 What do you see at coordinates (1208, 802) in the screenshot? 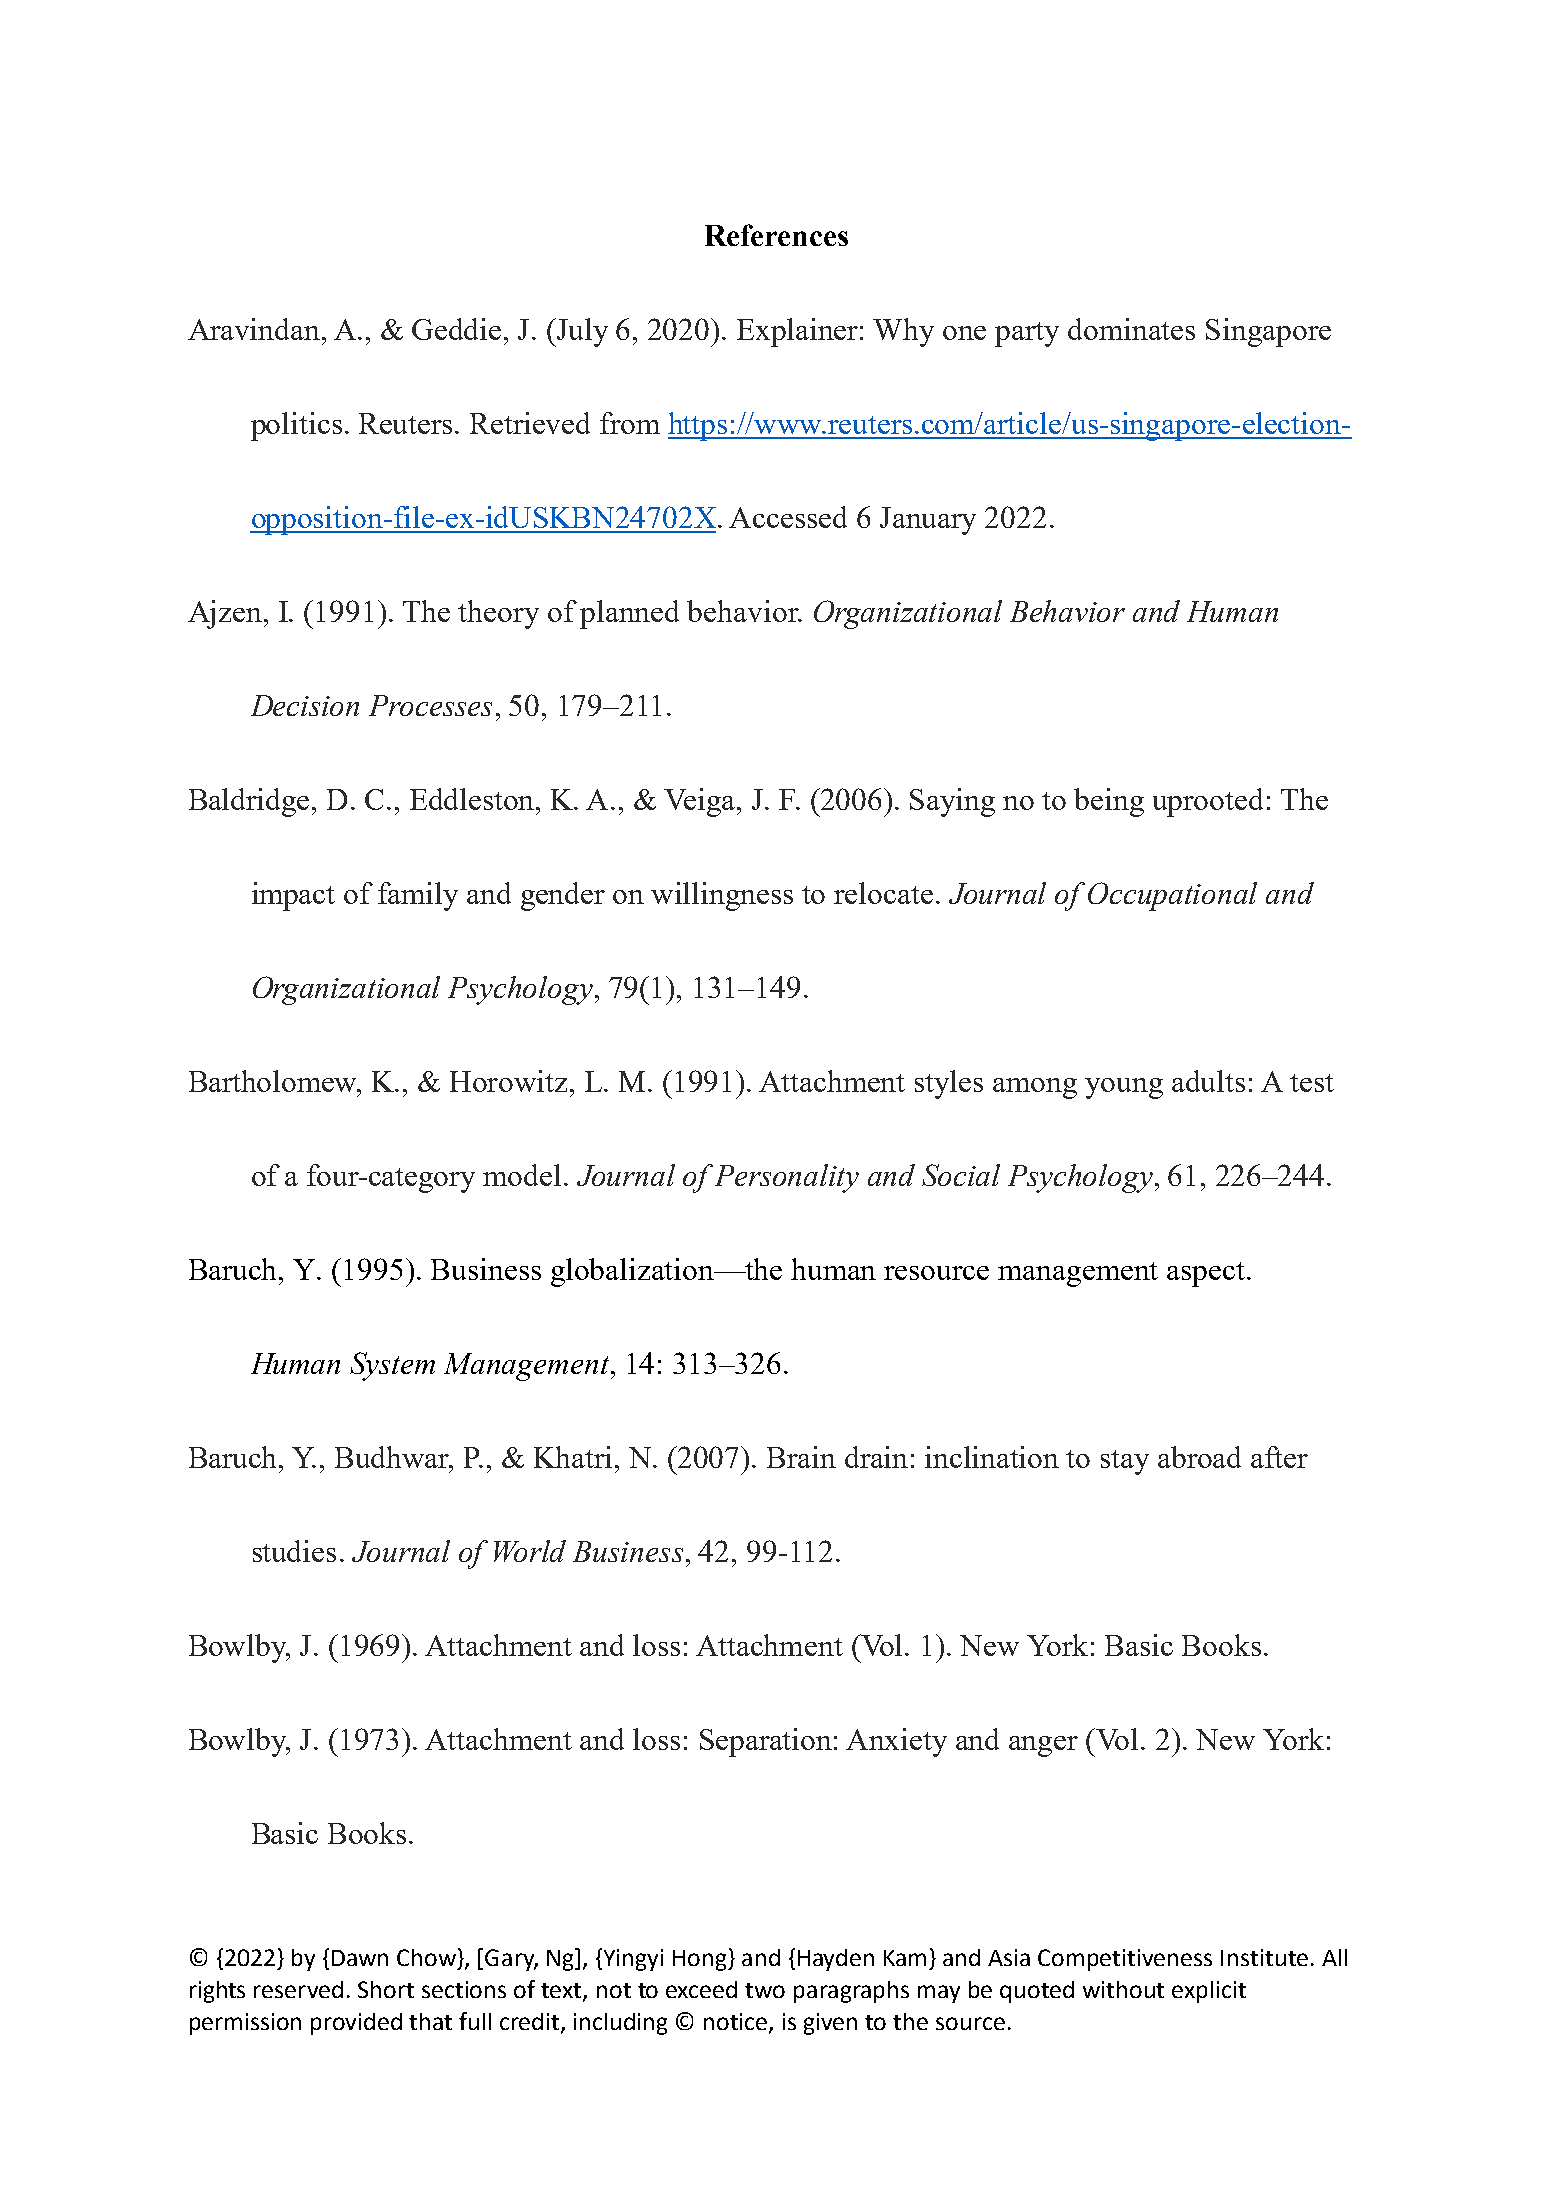
I see `uprooted` at bounding box center [1208, 802].
